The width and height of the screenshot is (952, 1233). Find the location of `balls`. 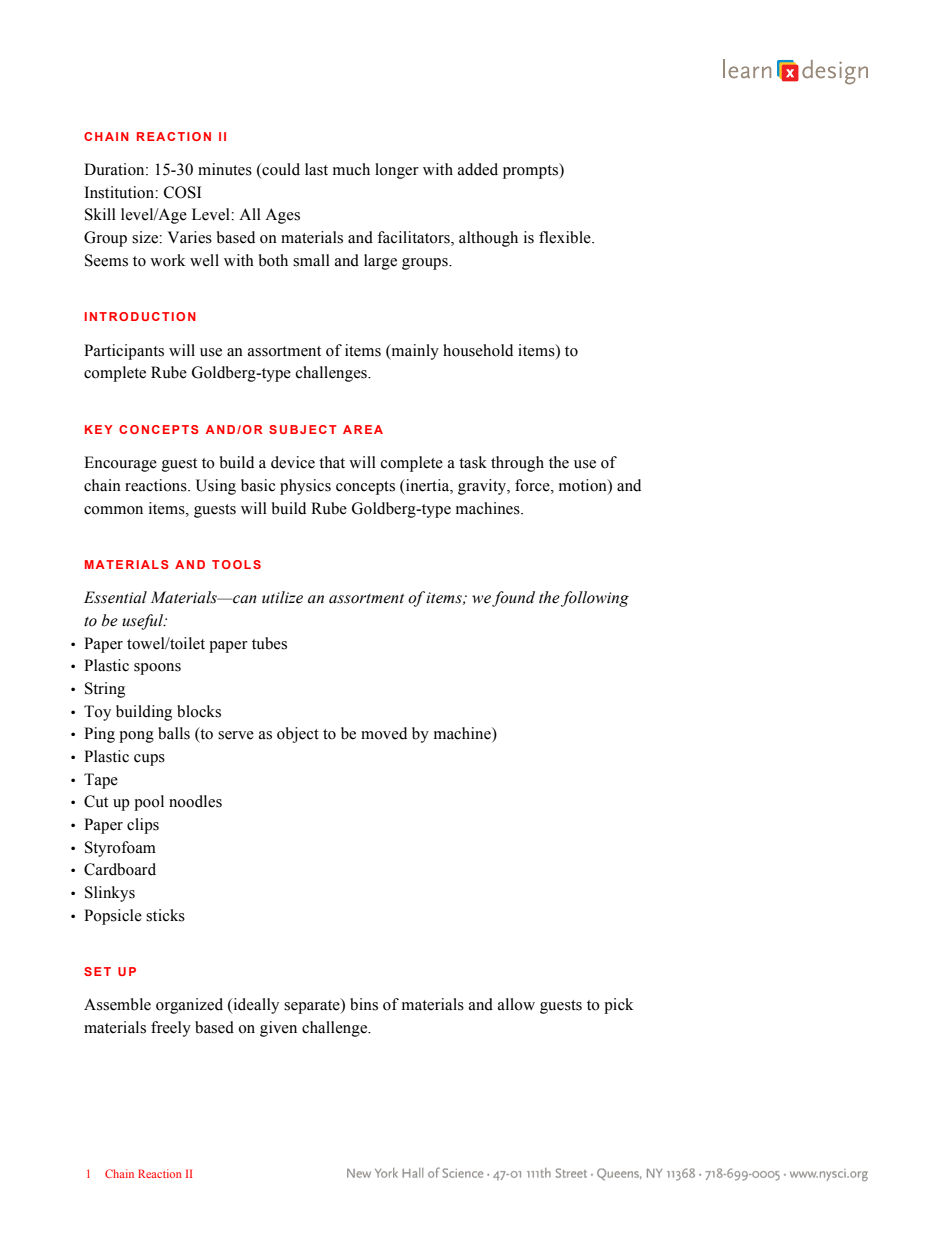

balls is located at coordinates (174, 733).
